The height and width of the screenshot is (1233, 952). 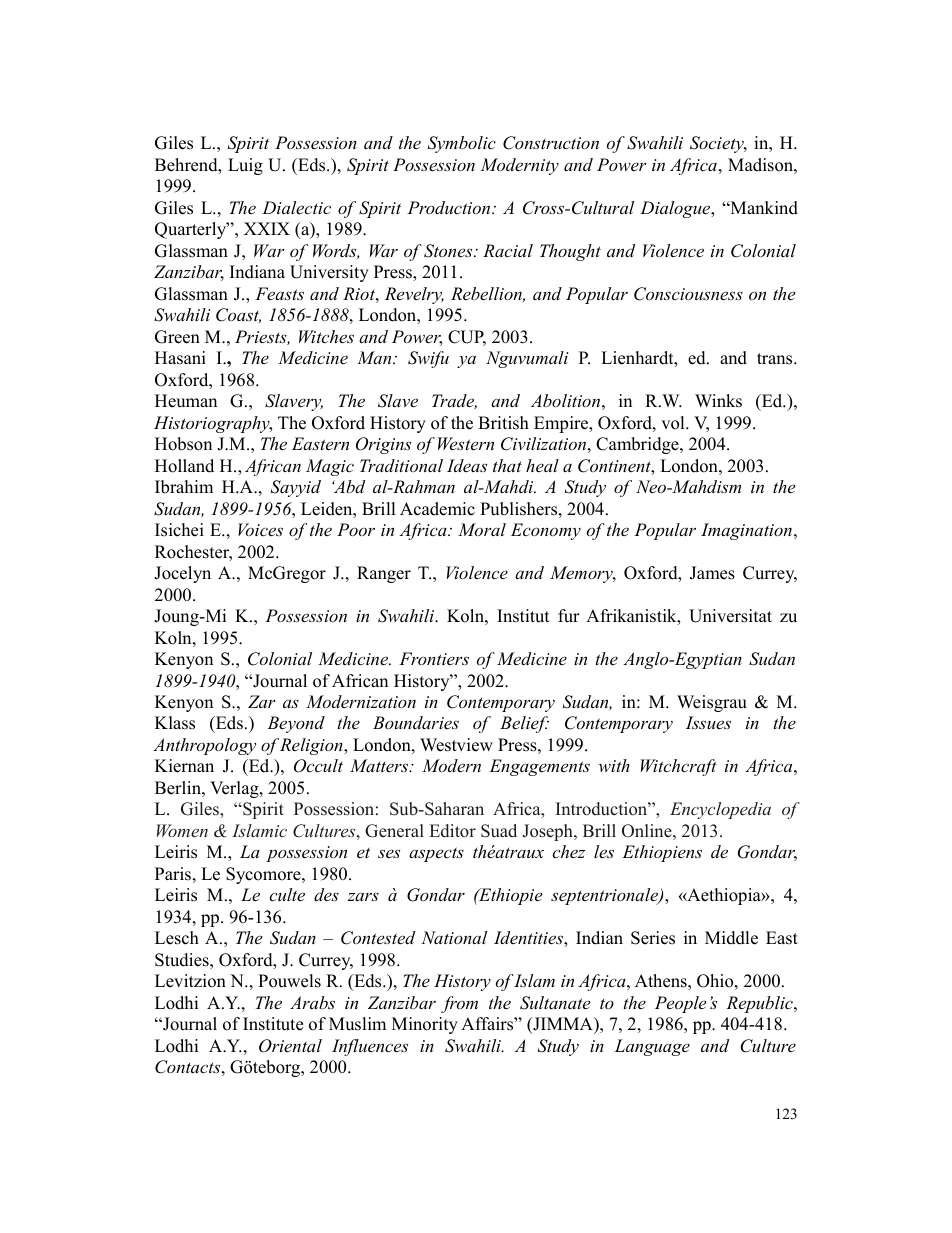 I want to click on Oriental, so click(x=290, y=1046).
